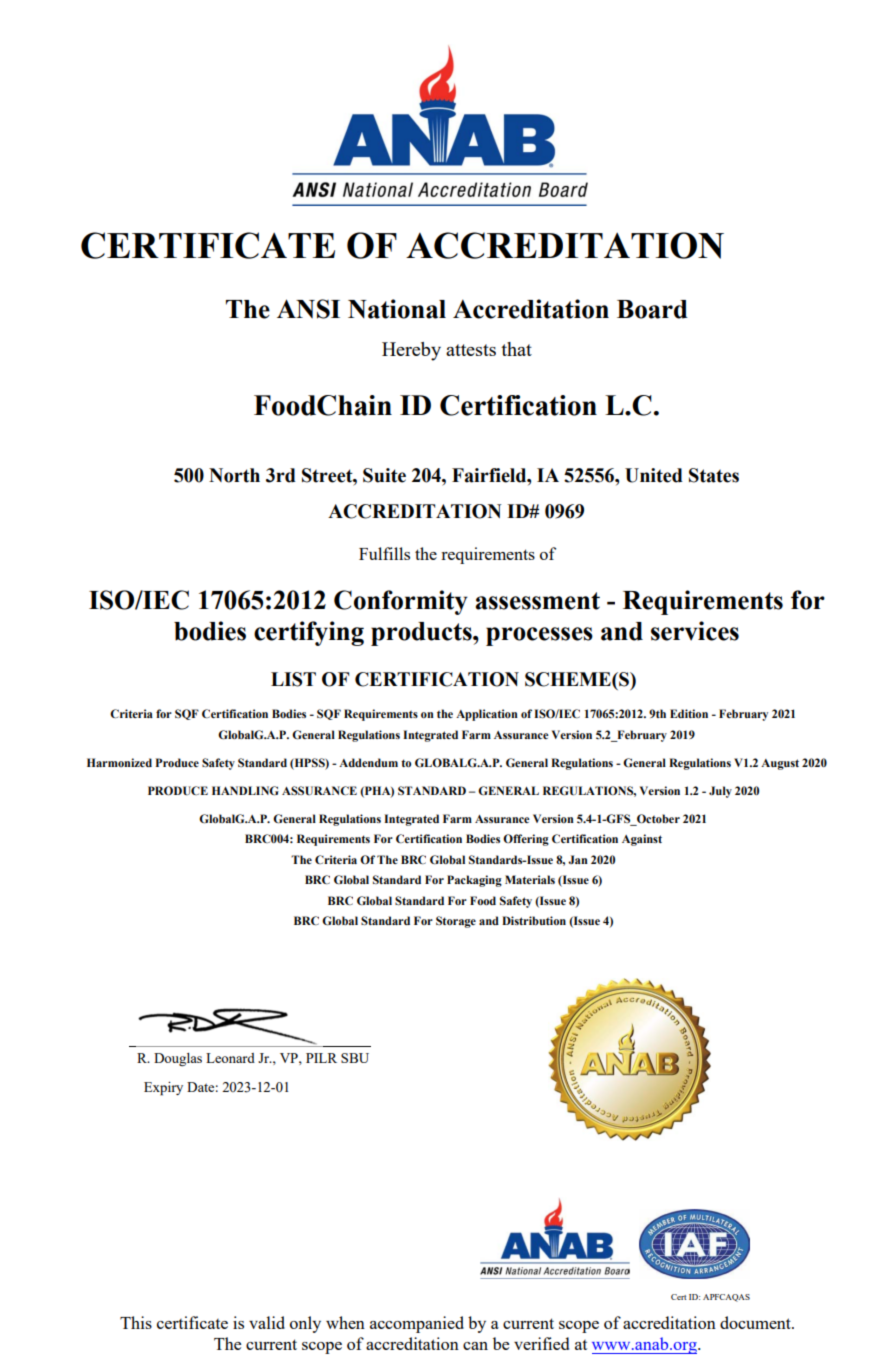  What do you see at coordinates (695, 631) in the image?
I see `services` at bounding box center [695, 631].
